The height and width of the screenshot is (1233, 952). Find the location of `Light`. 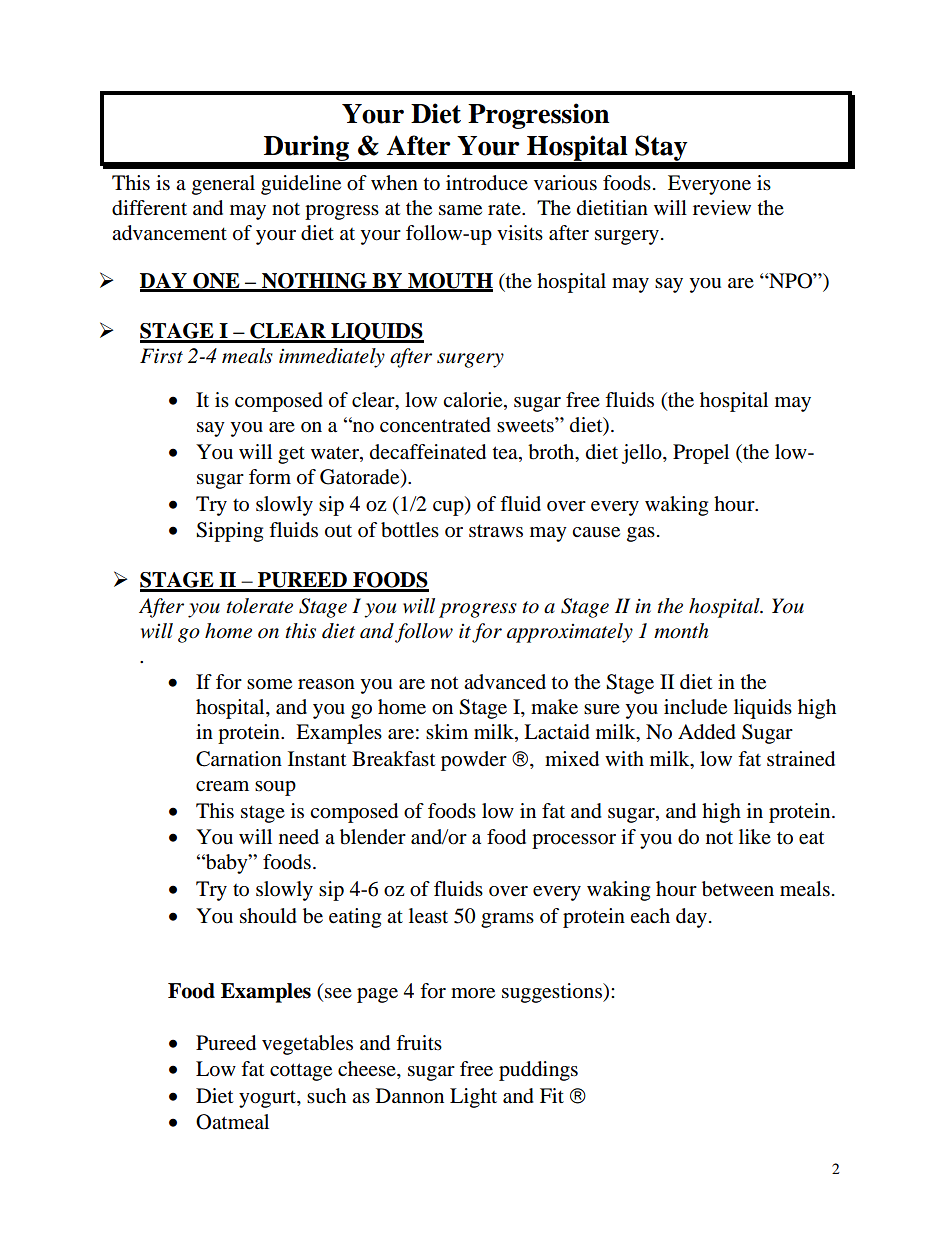

Light is located at coordinates (473, 1098).
